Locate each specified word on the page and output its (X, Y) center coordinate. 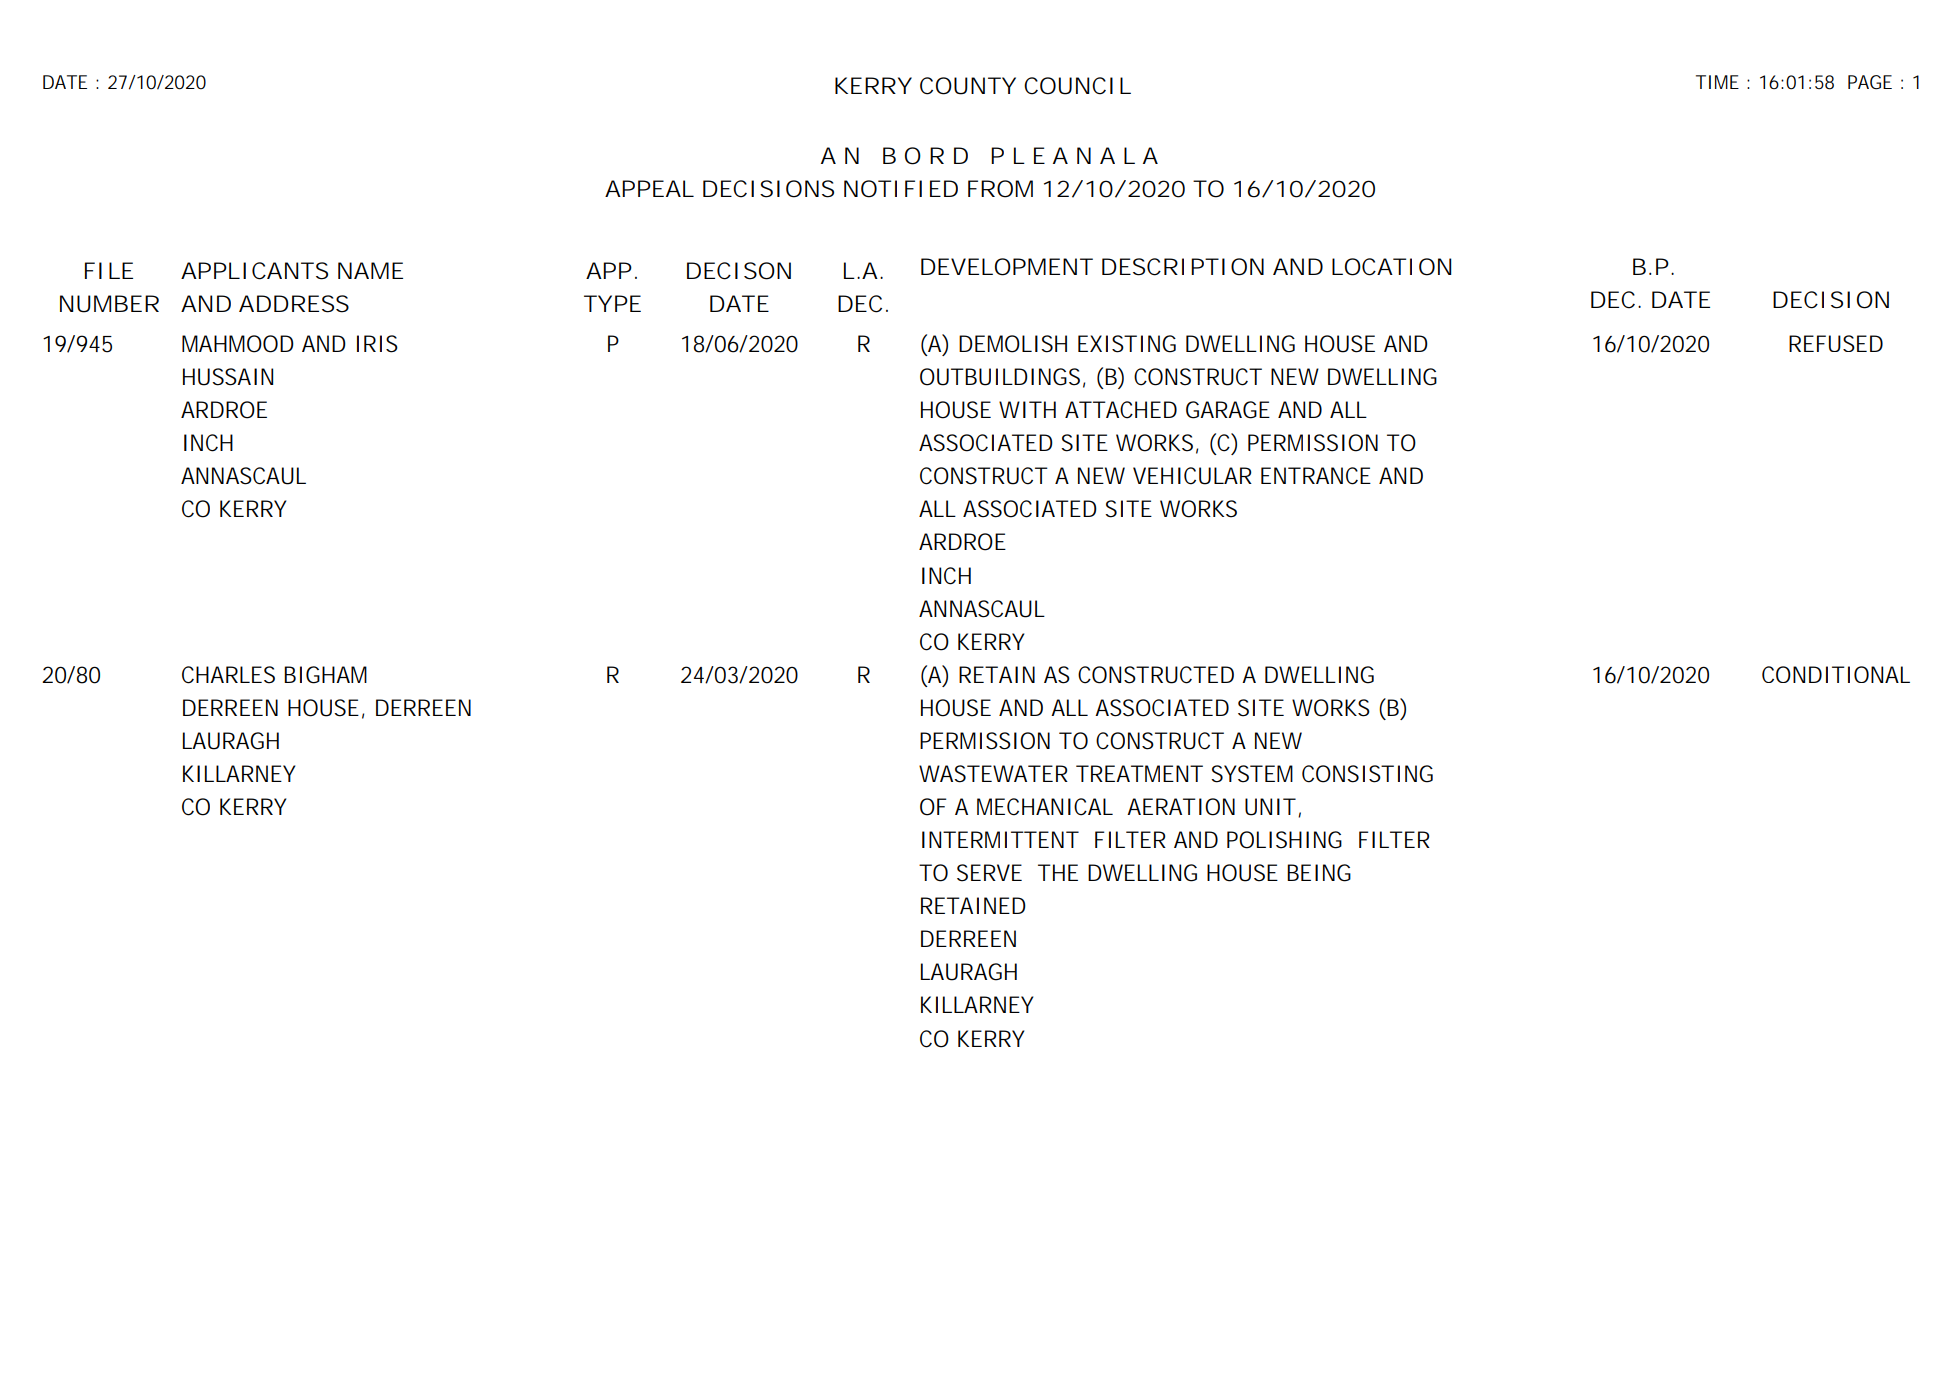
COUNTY (968, 86)
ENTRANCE (1316, 476)
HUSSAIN (228, 377)
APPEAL (649, 188)
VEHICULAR (1192, 476)
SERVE (989, 873)
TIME (1717, 82)
